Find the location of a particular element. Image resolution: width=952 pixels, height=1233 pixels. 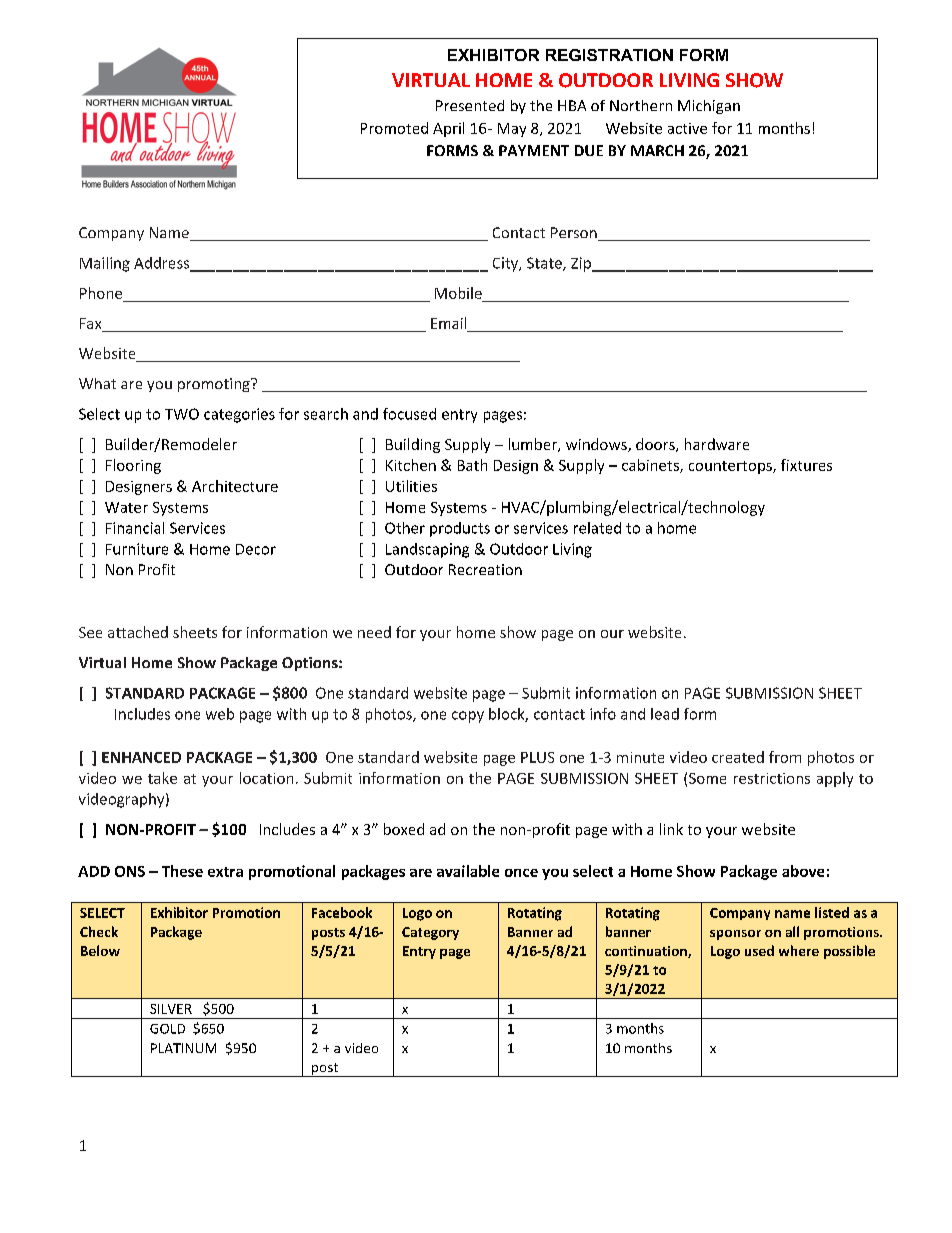

Michigan is located at coordinates (709, 107).
